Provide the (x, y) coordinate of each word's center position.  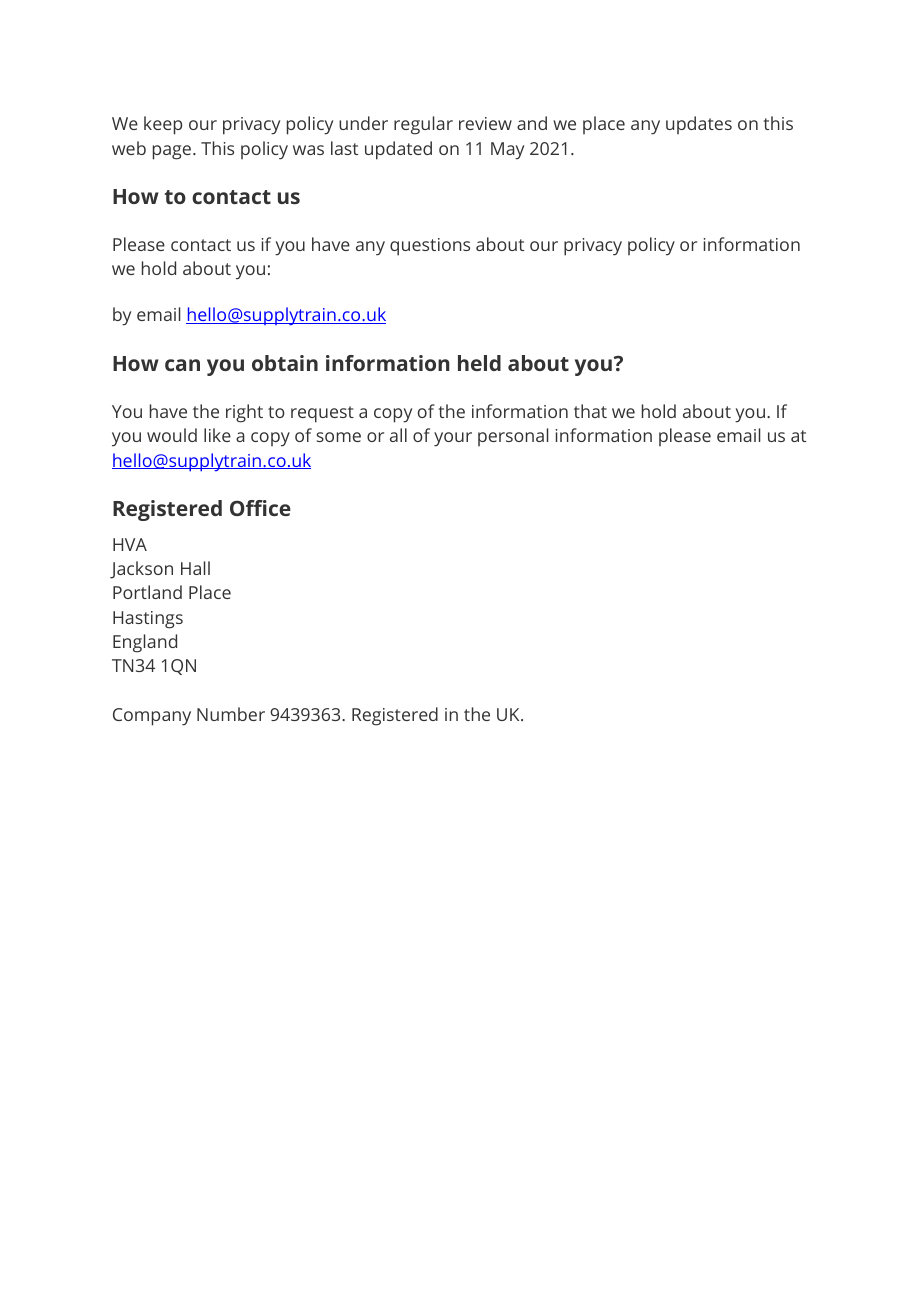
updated (398, 150)
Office (260, 508)
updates (699, 125)
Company (152, 717)
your (453, 439)
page (172, 152)
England (145, 643)
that (590, 411)
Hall (195, 568)
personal (513, 437)
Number (231, 714)
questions (430, 247)
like (217, 435)
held (479, 363)
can (182, 365)
